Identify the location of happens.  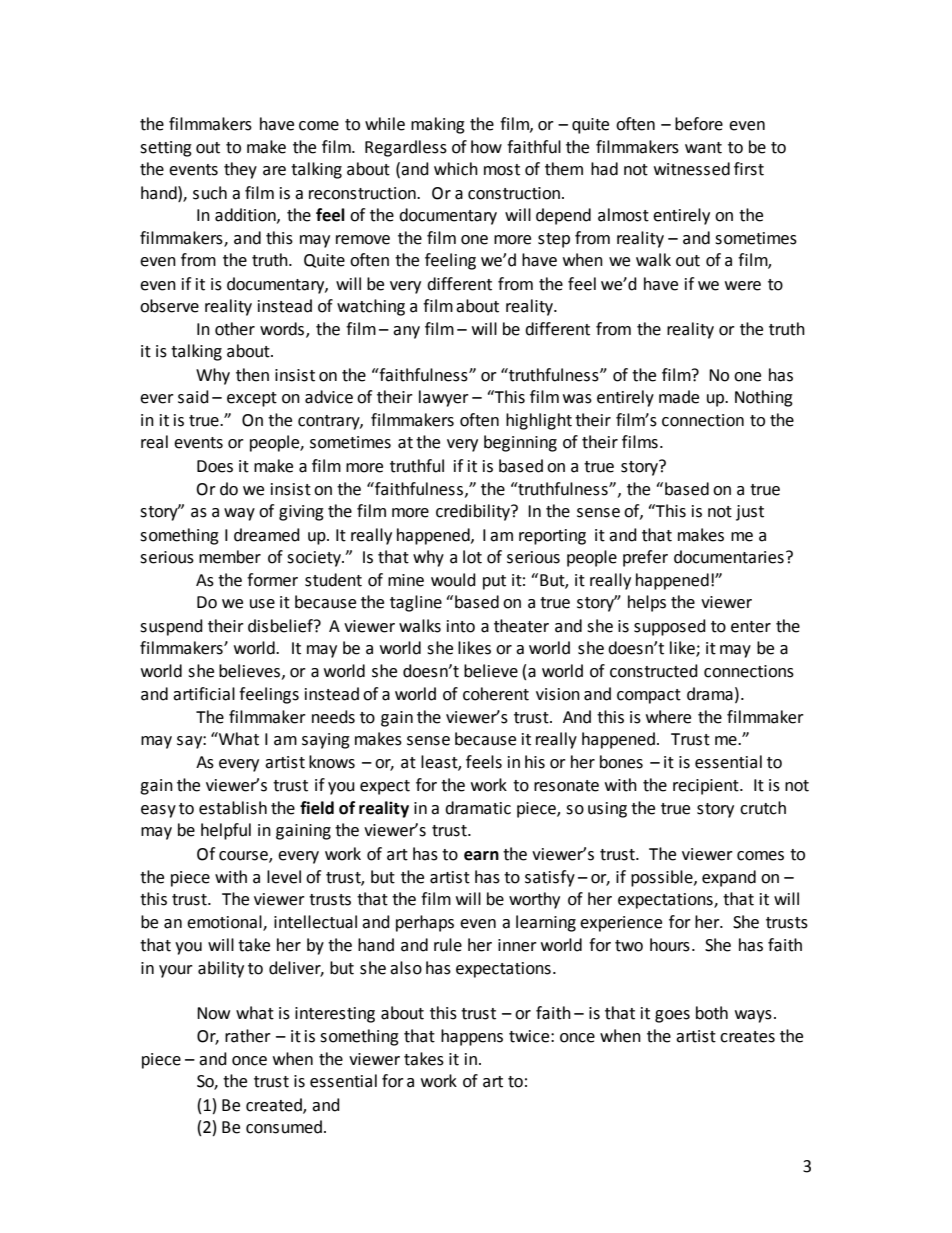
(472, 1037).
